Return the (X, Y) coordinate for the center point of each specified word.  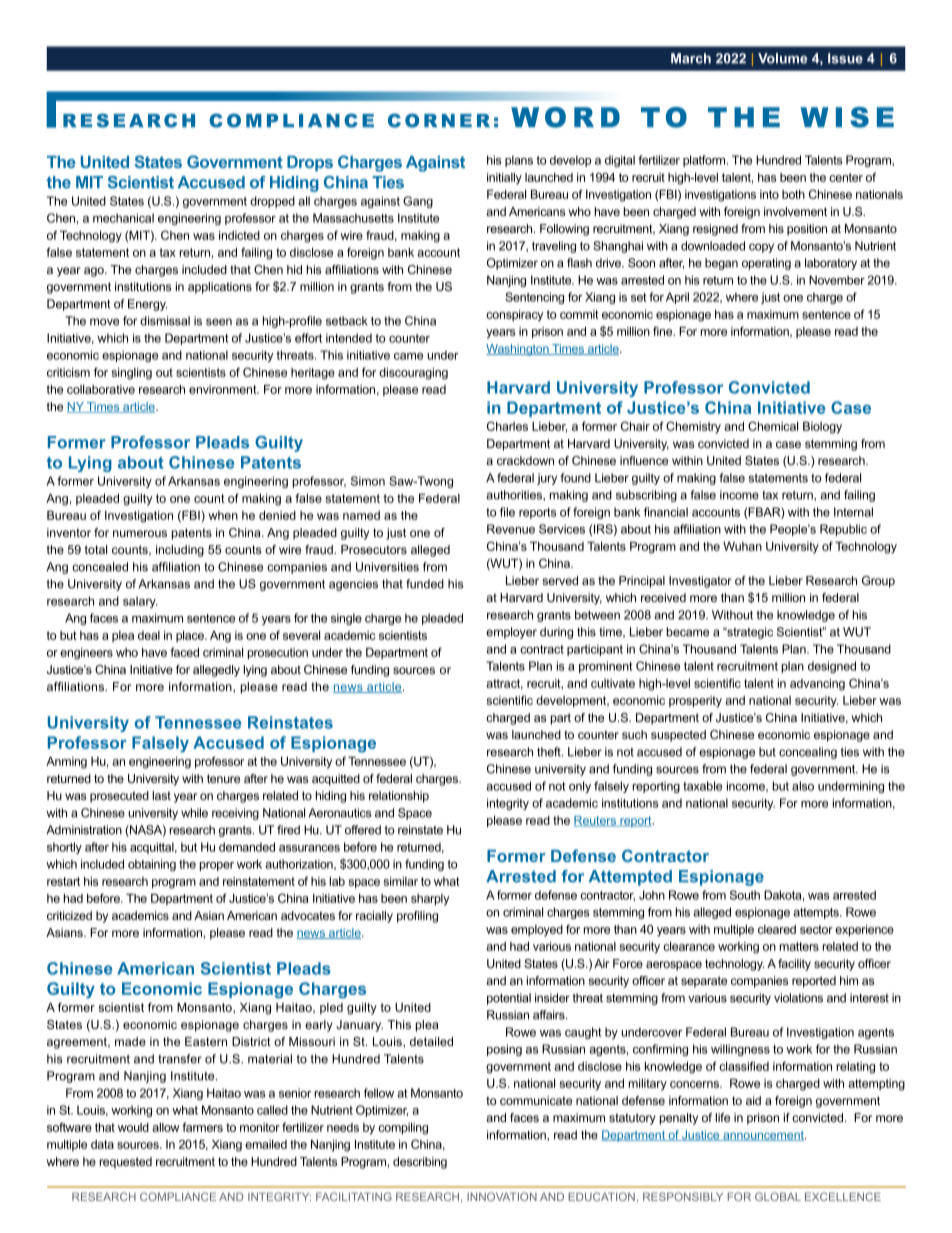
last (161, 795)
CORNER (439, 120)
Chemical (773, 426)
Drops (310, 164)
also (803, 786)
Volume (782, 58)
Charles (507, 426)
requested (125, 1163)
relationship (399, 797)
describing (420, 1163)
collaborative (101, 389)
